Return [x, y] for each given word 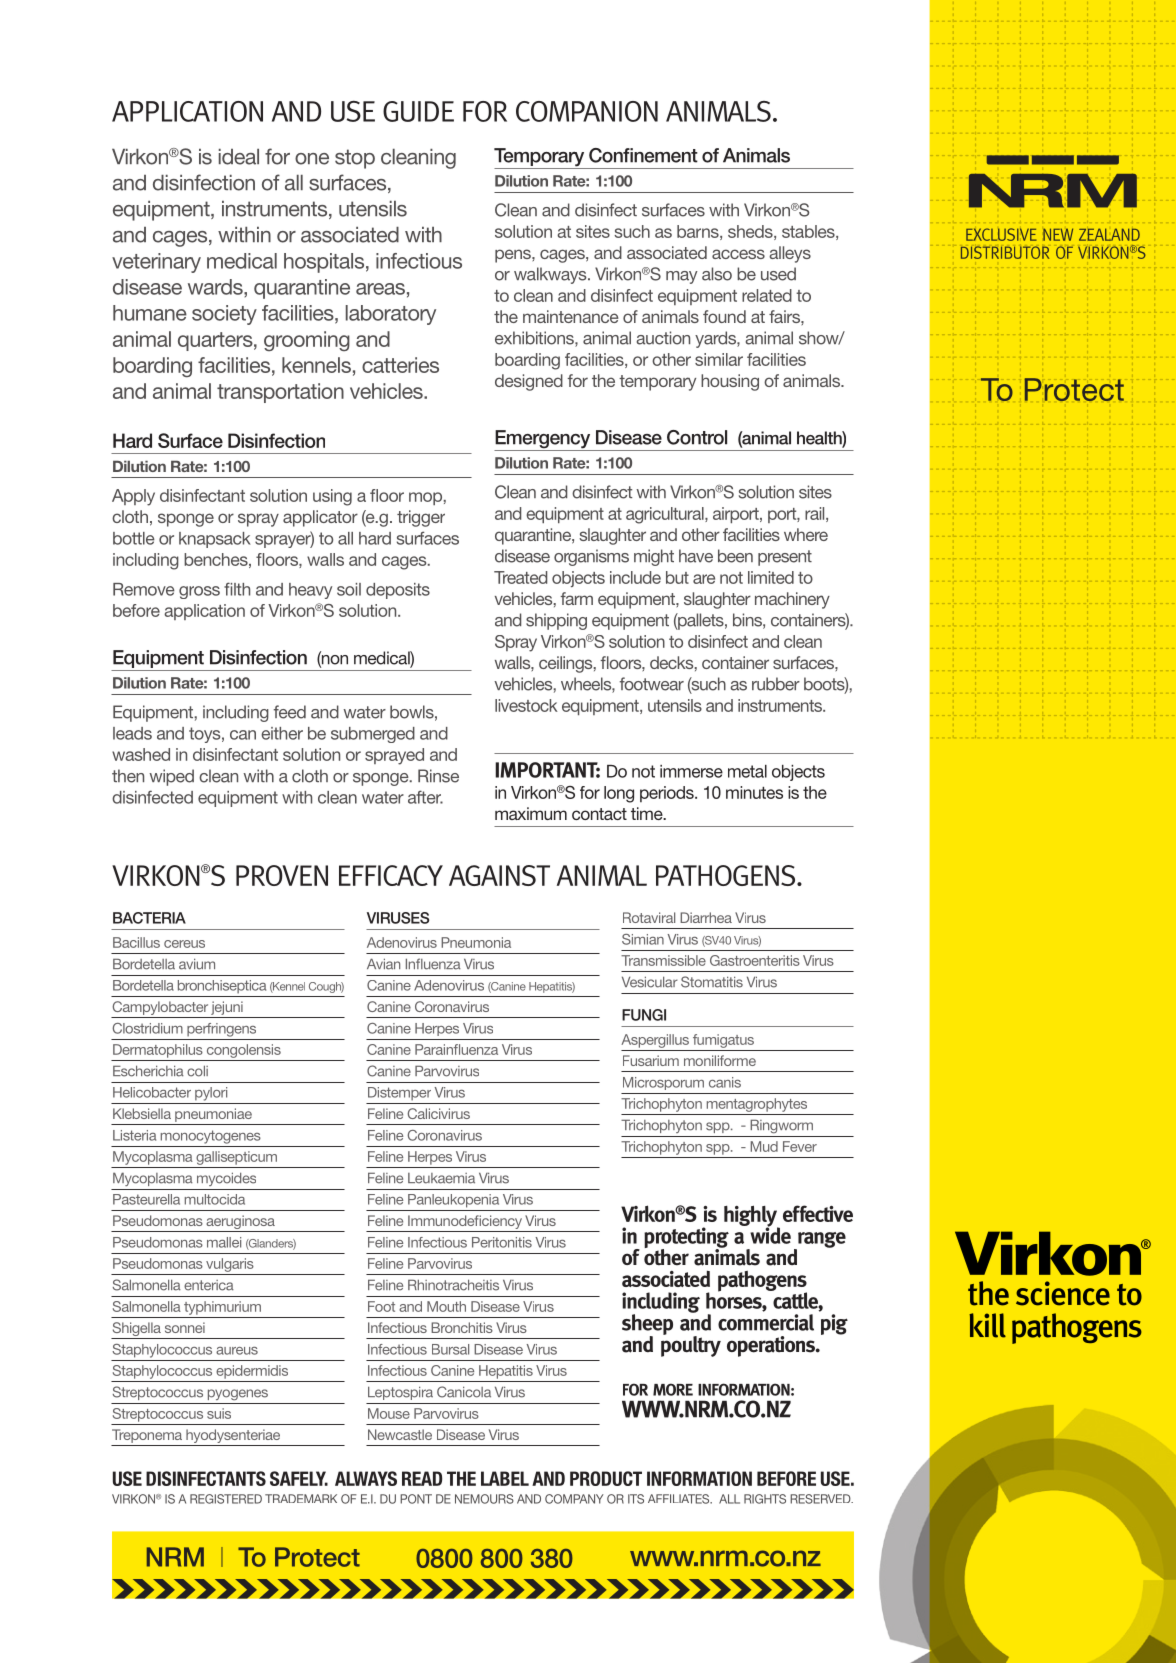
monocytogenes [211, 1137]
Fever [800, 1146]
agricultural [666, 515]
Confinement [643, 155]
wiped [171, 777]
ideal [239, 157]
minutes [754, 792]
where [806, 534]
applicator [320, 518]
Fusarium [651, 1060]
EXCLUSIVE [1001, 234]
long [619, 794]
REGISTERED [226, 1499]
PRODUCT [606, 1478]
